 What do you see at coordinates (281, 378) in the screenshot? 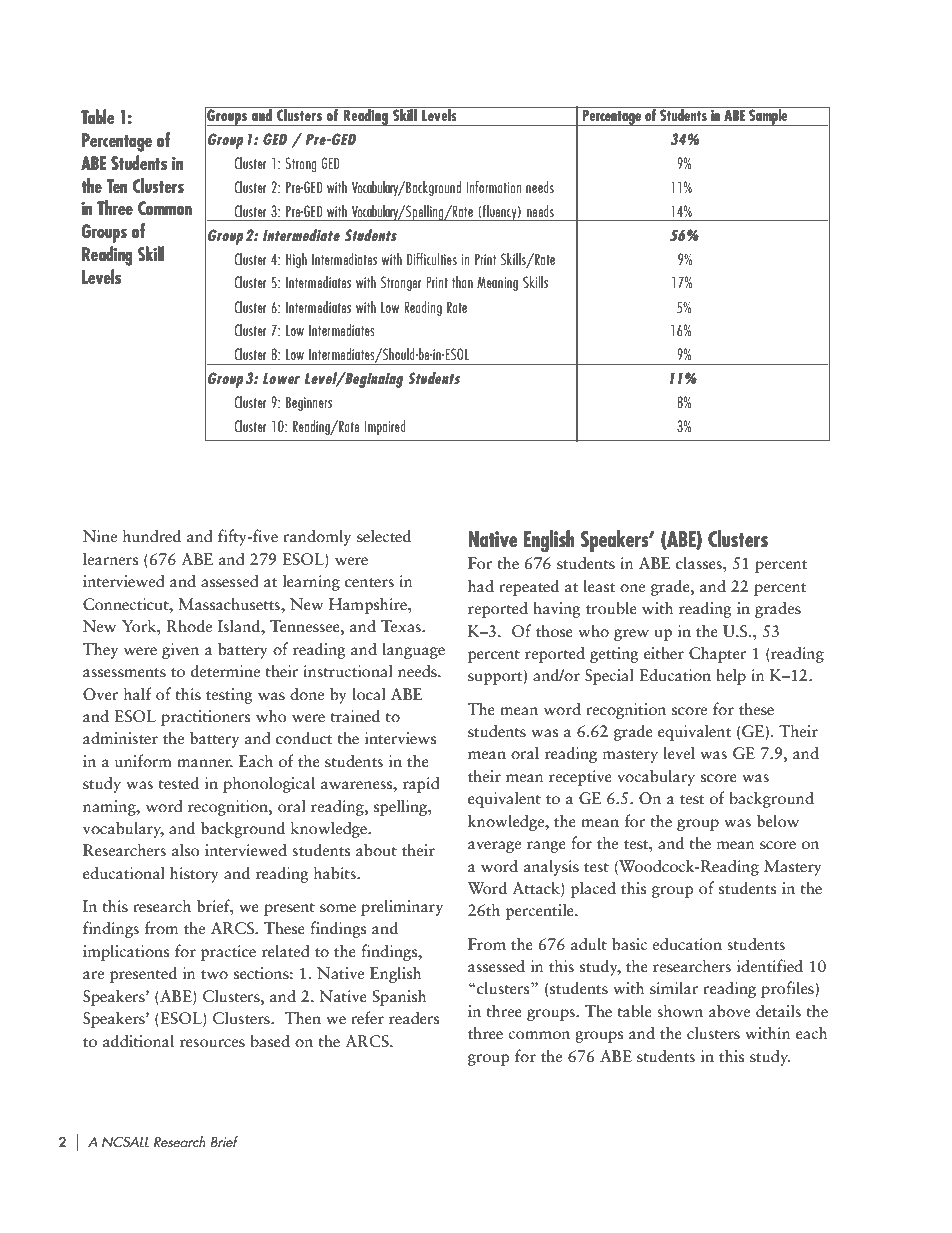
I see `Lower` at bounding box center [281, 378].
